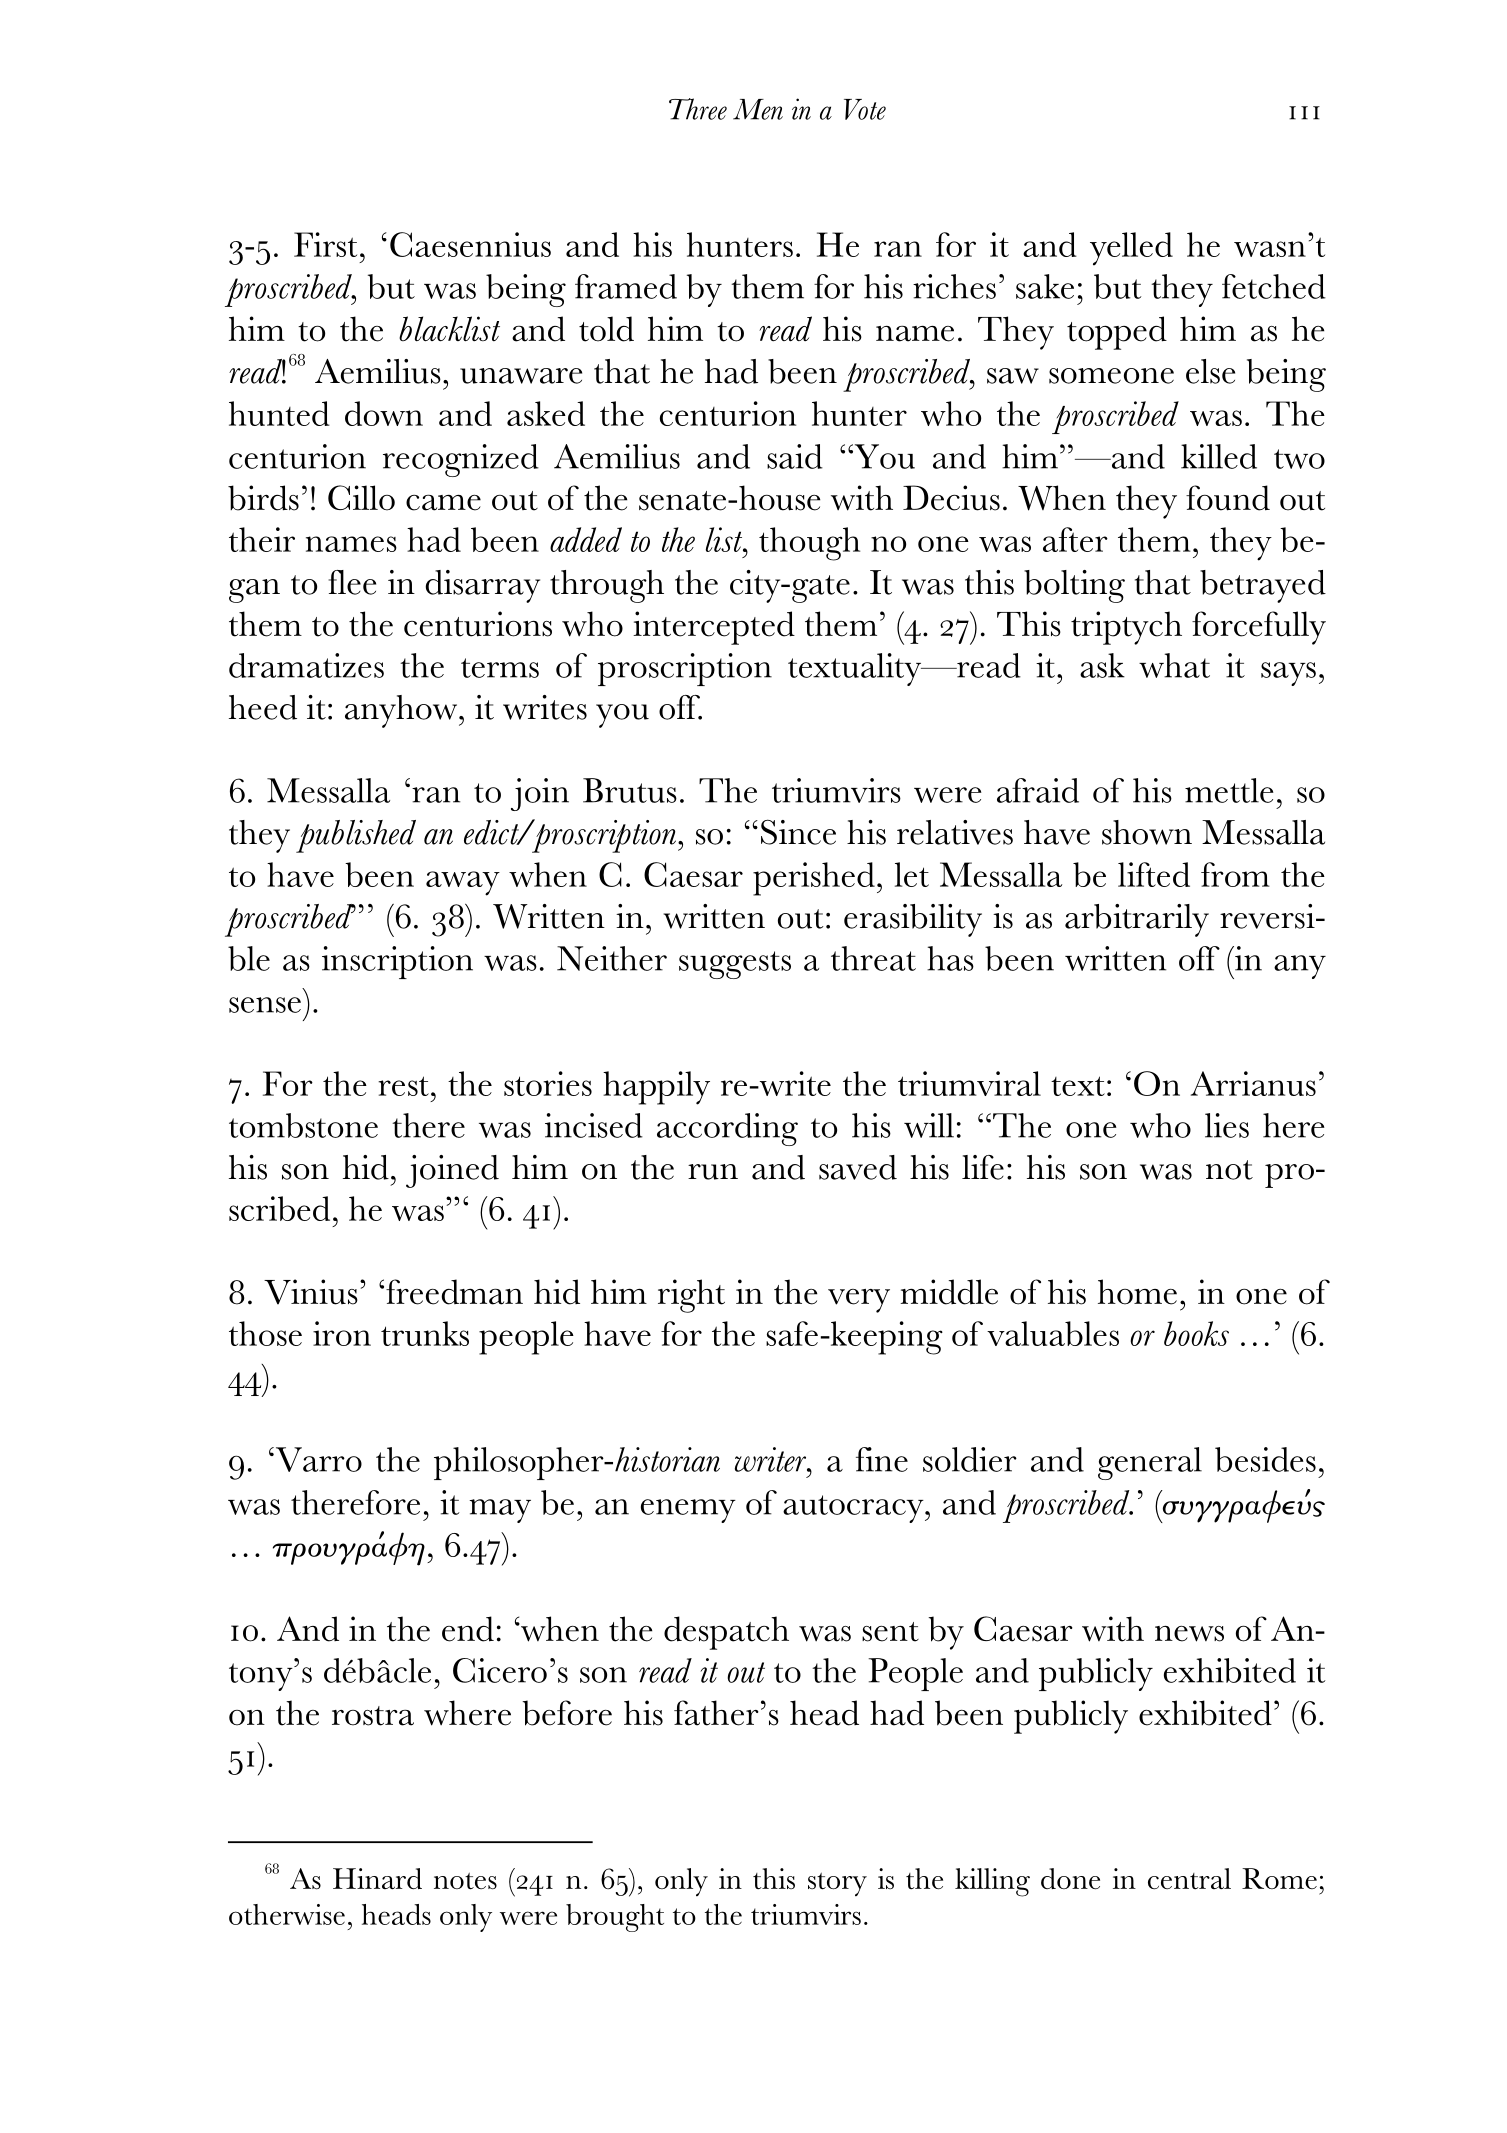 This image has height=2133, width=1507. Describe the element at coordinates (1131, 249) in the image. I see `yelled` at that location.
